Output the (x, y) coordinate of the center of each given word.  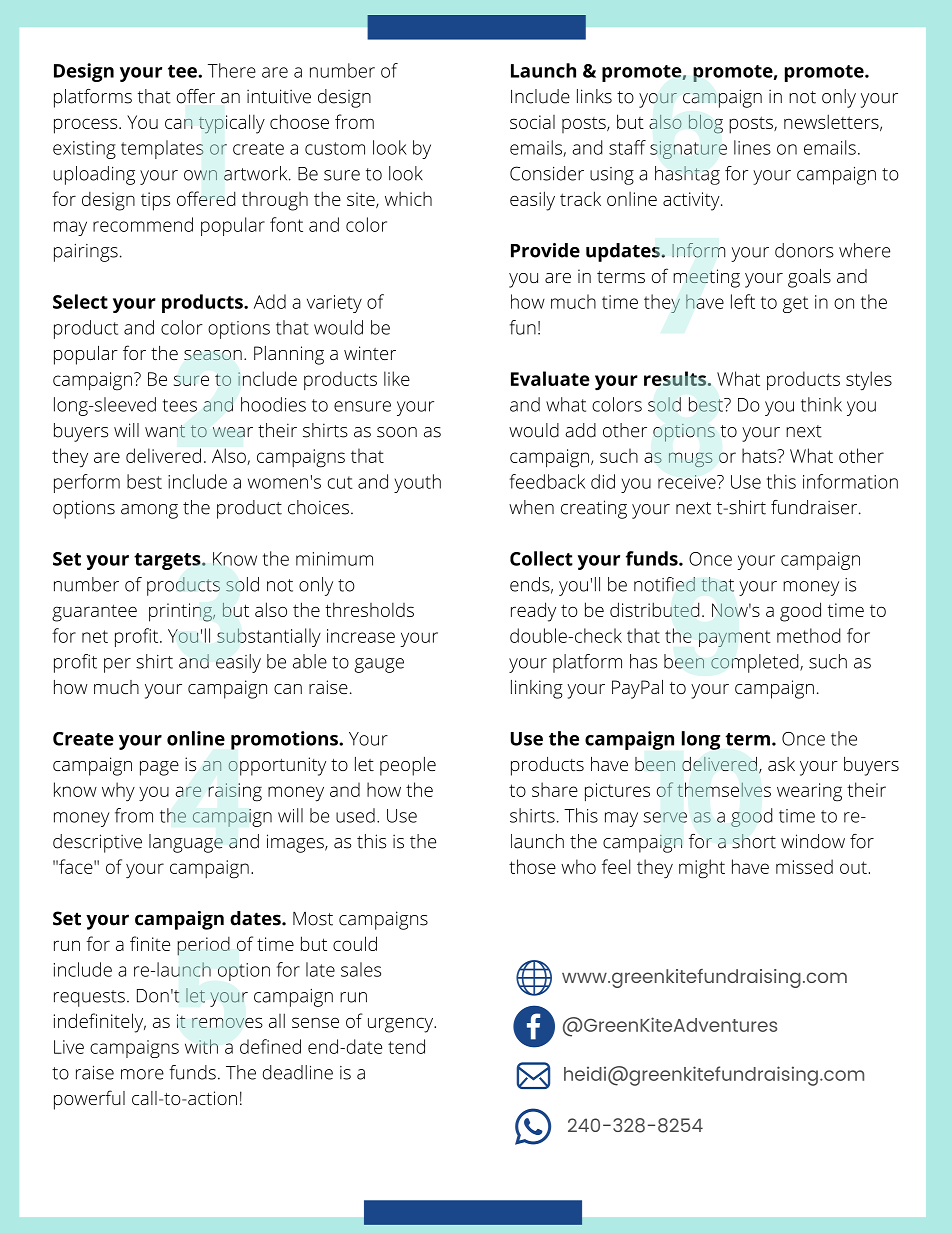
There (232, 70)
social (532, 122)
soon (397, 432)
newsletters (831, 121)
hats (760, 455)
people (408, 766)
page (159, 768)
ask (781, 764)
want (165, 431)
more (142, 1074)
